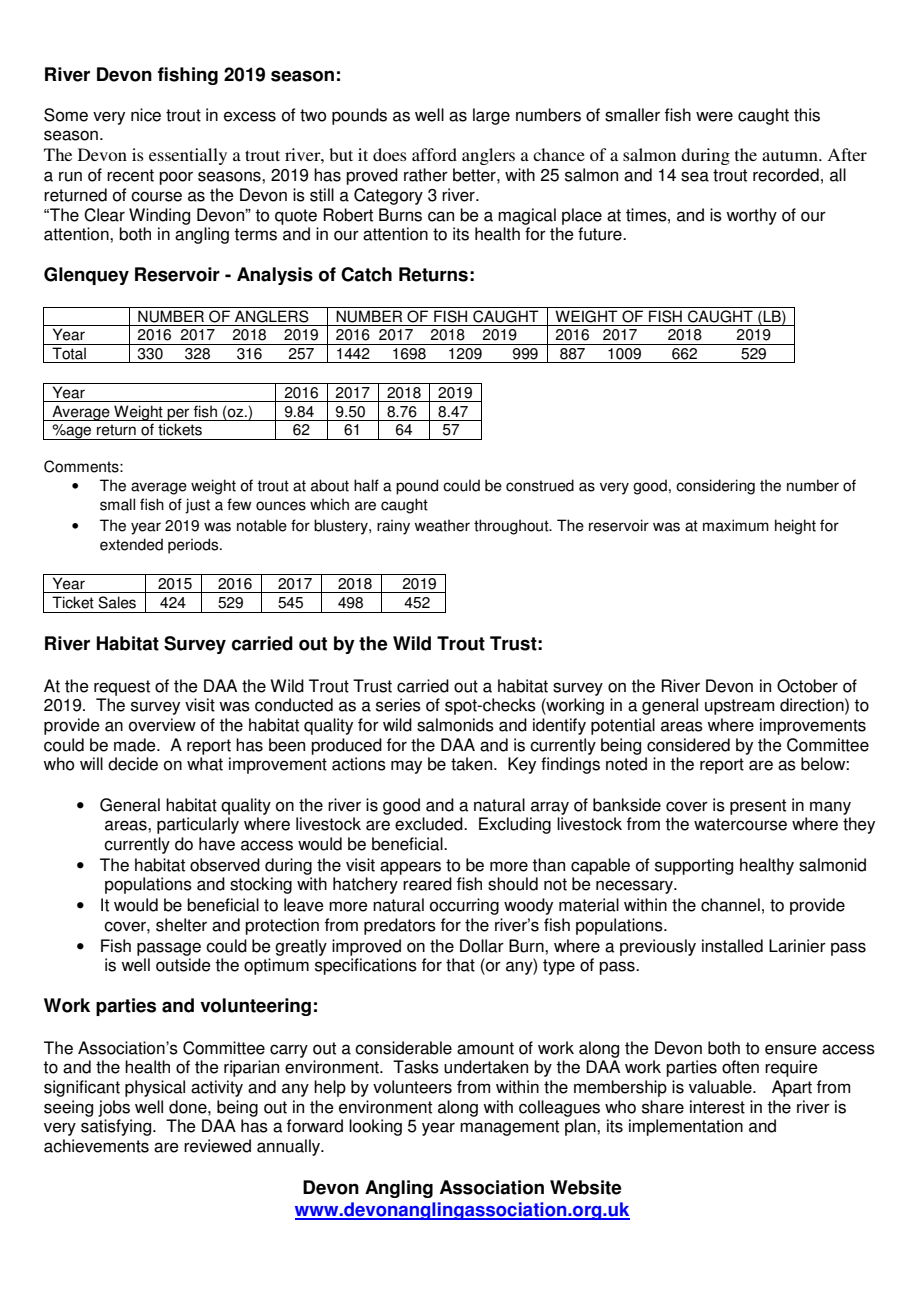  What do you see at coordinates (791, 155) in the screenshot?
I see `autumn` at bounding box center [791, 155].
